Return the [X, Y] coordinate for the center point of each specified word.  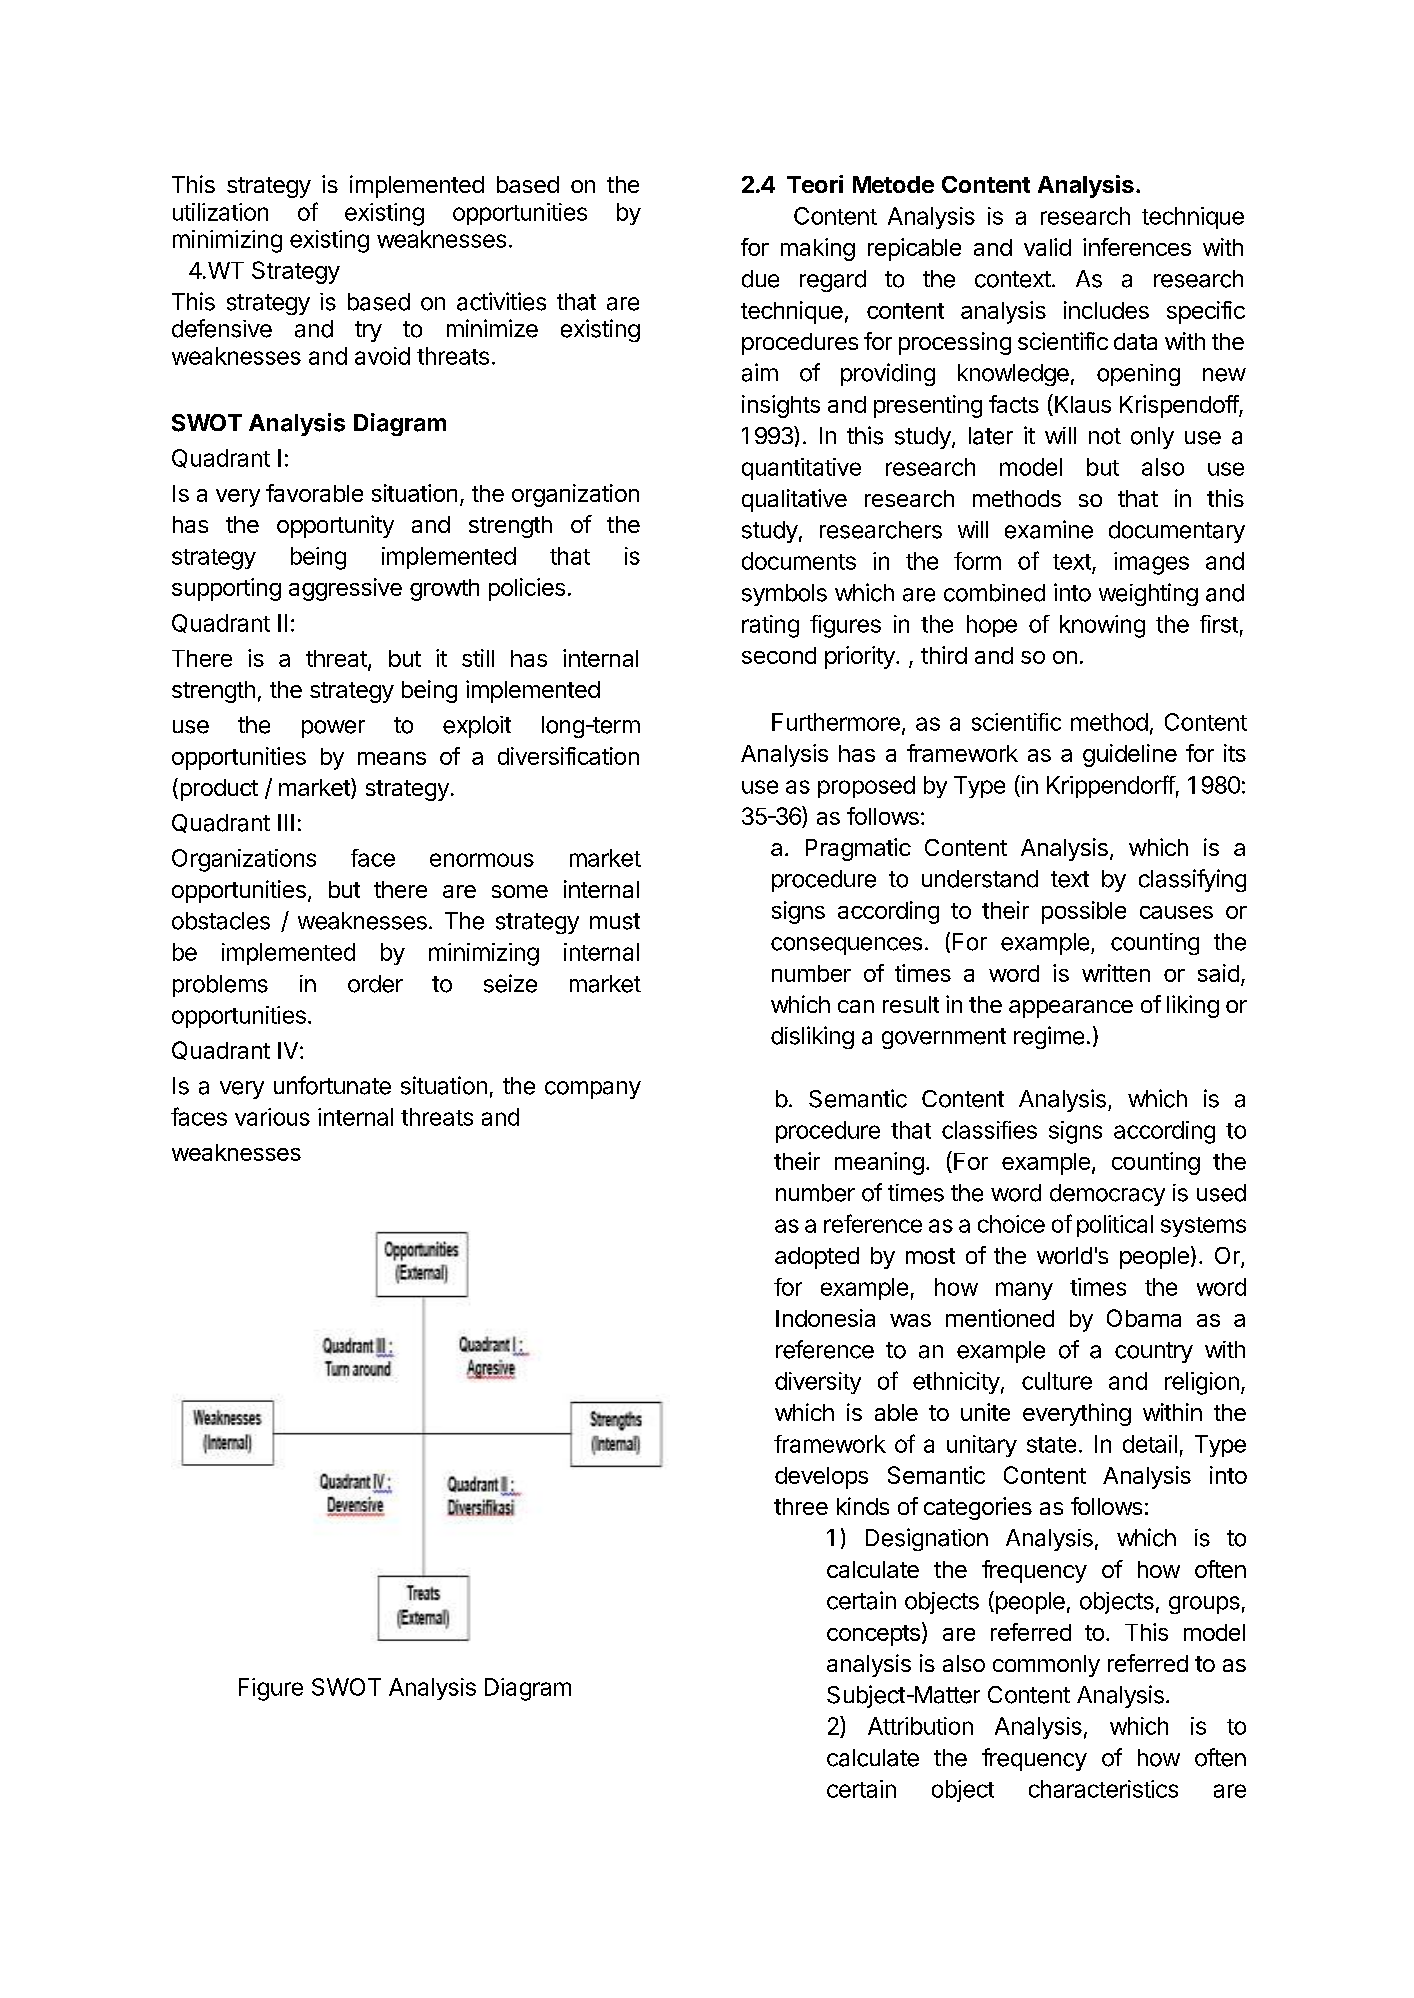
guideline [1130, 755]
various [272, 1117]
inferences [1137, 247]
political [1115, 1226]
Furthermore [836, 722]
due [760, 279]
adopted [817, 1258]
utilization [220, 212]
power [333, 729]
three [801, 1506]
